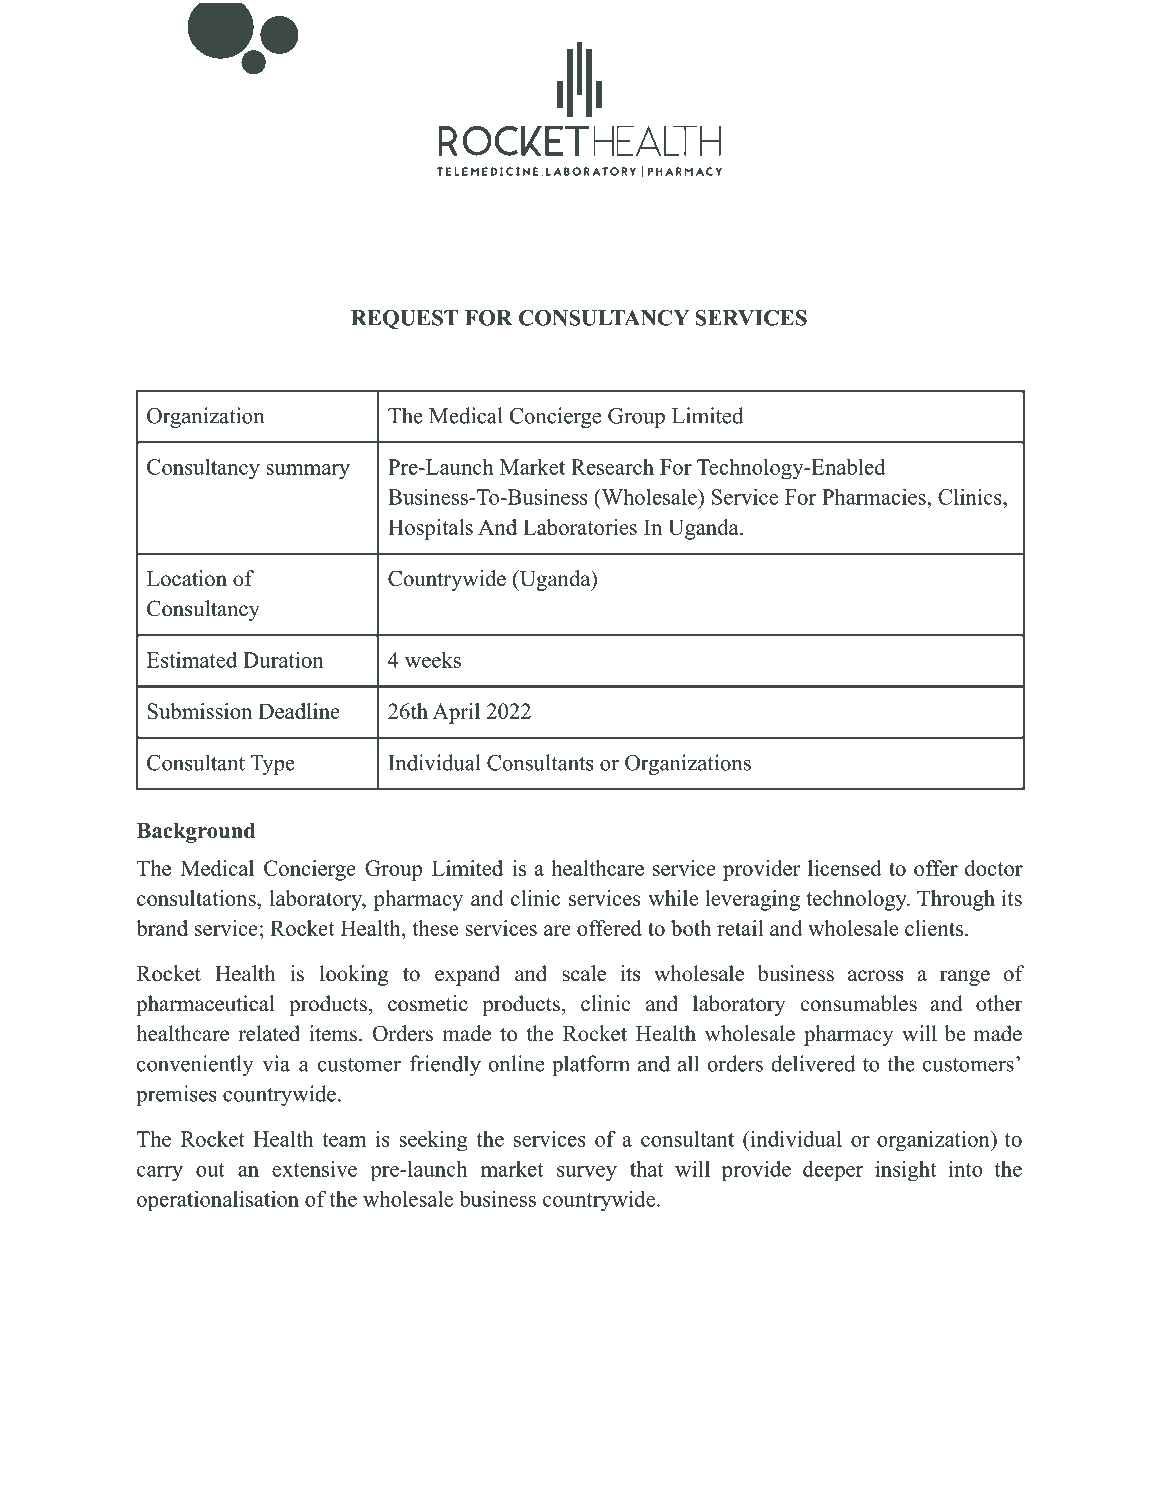  I want to click on Laboratories, so click(580, 527).
